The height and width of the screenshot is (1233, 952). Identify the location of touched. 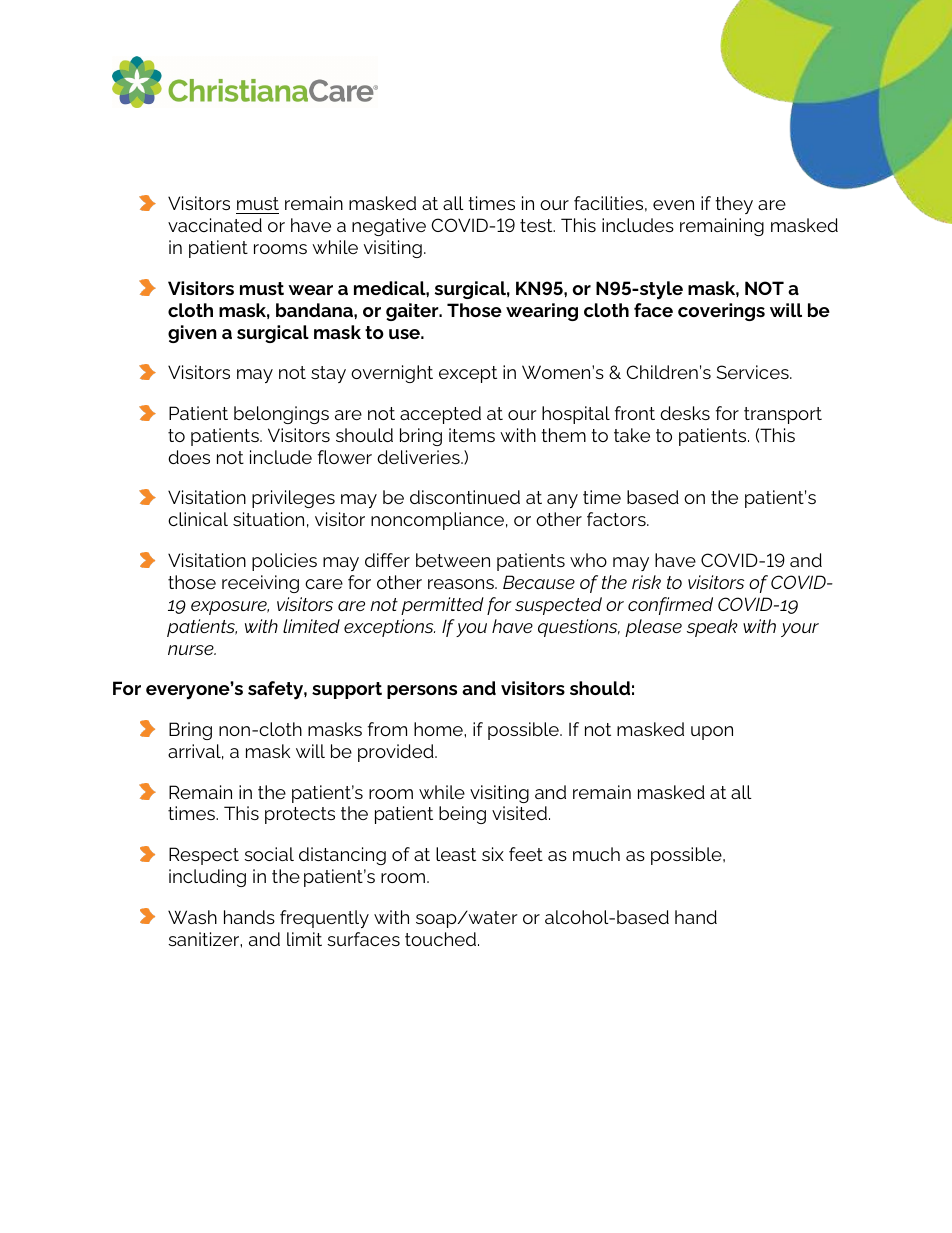
(440, 939).
